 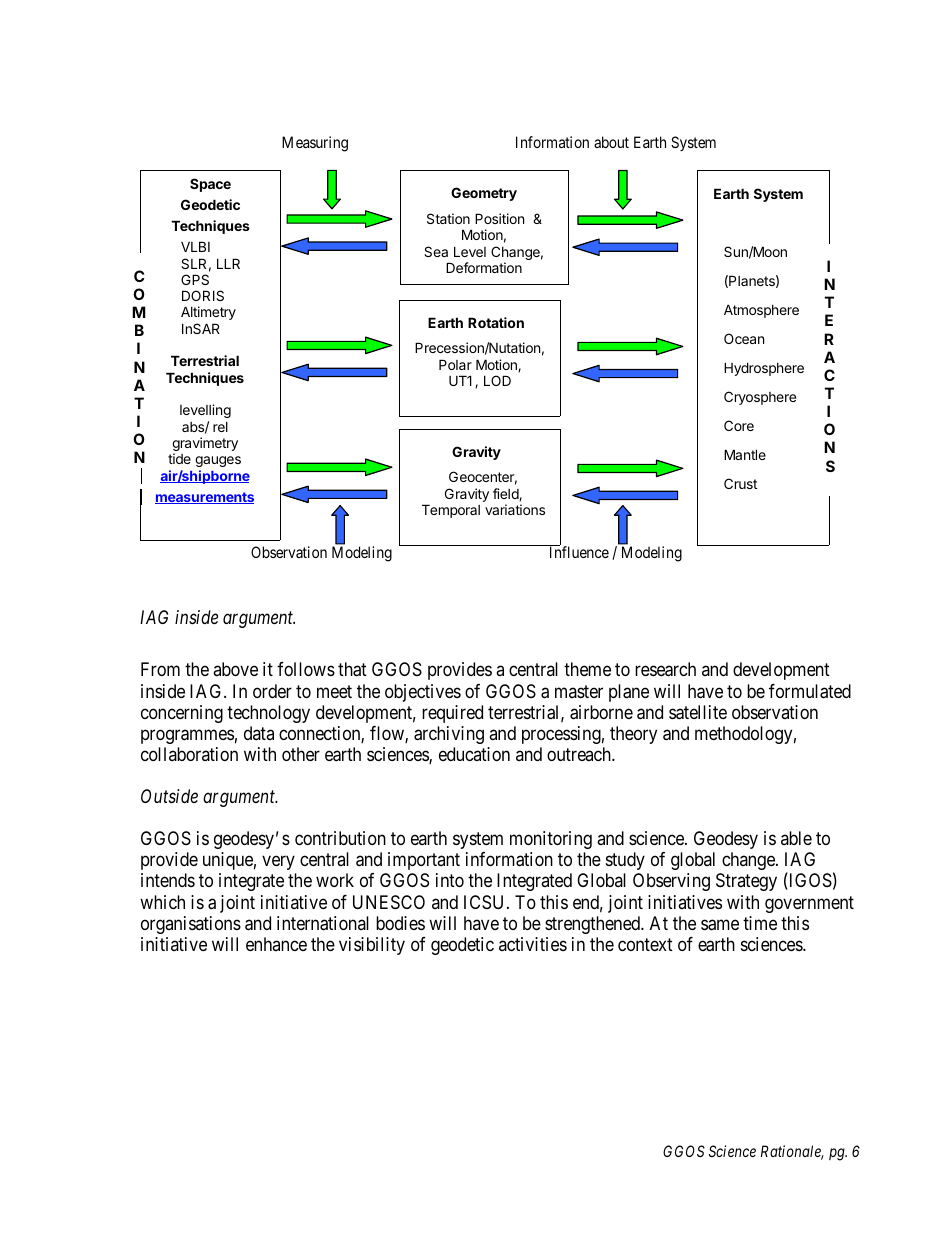 I want to click on activities, so click(x=533, y=944).
